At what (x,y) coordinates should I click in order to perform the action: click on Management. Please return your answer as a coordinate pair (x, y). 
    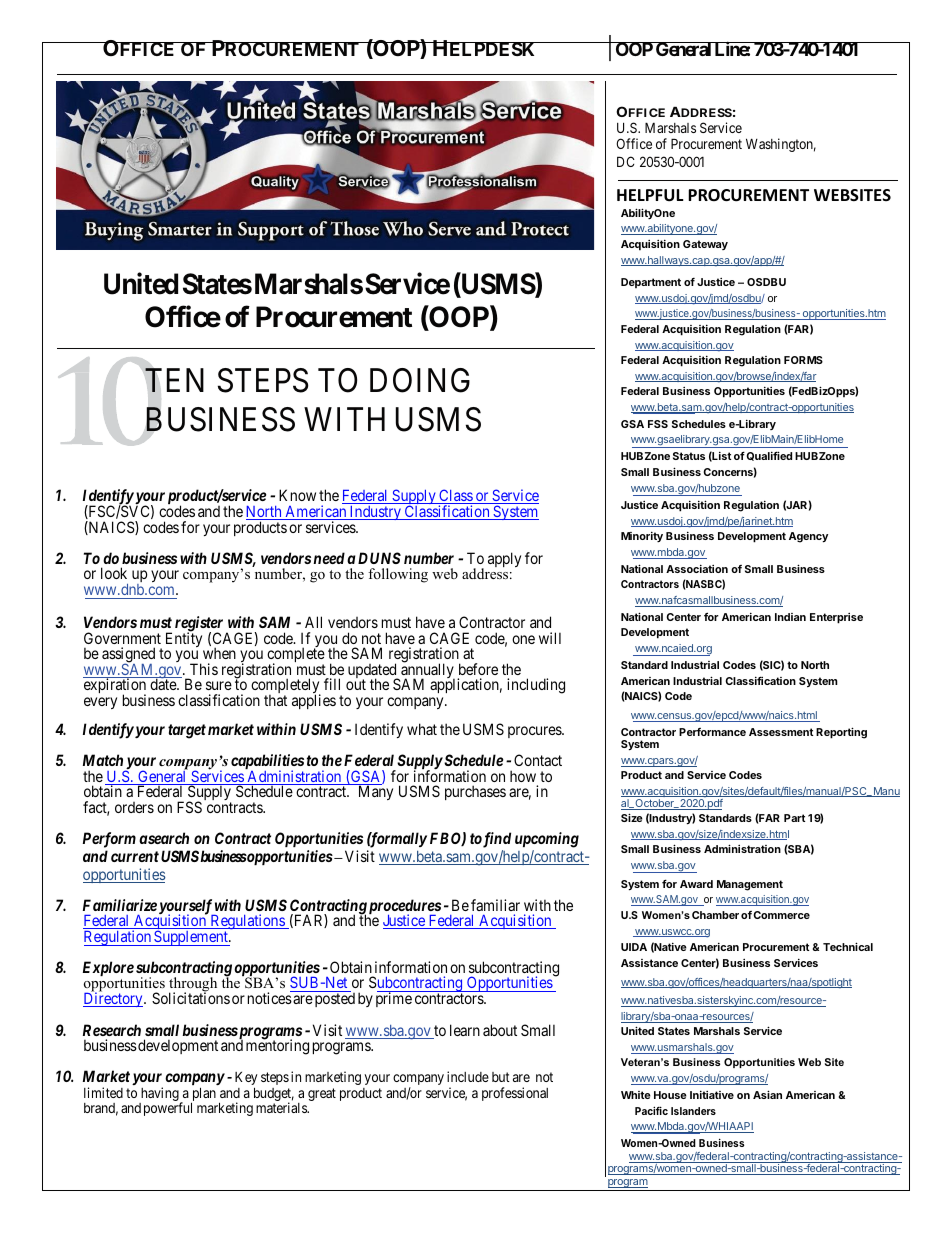
    Looking at the image, I should click on (750, 885).
